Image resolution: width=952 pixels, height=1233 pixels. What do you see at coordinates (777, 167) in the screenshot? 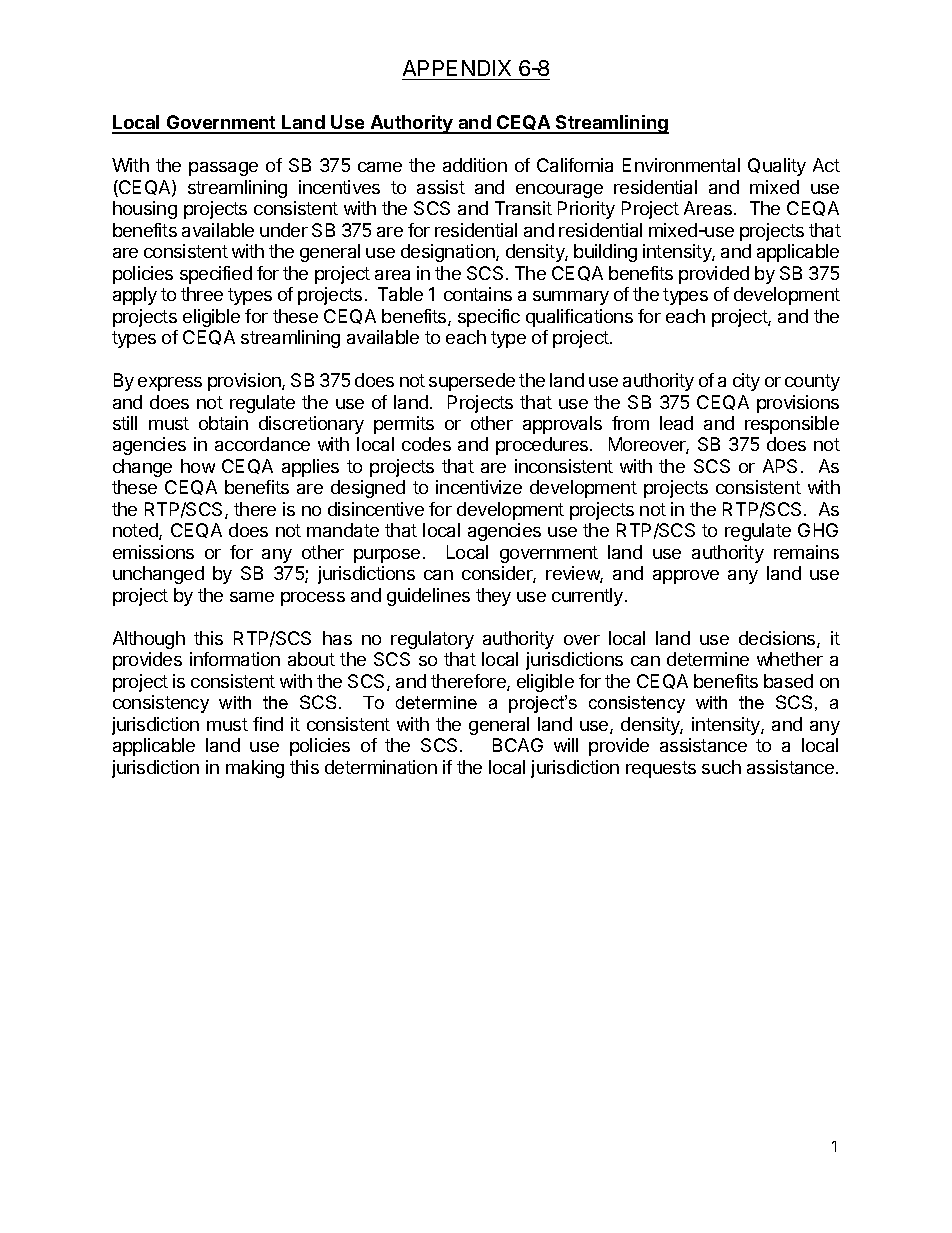
I see `Quality` at bounding box center [777, 167].
